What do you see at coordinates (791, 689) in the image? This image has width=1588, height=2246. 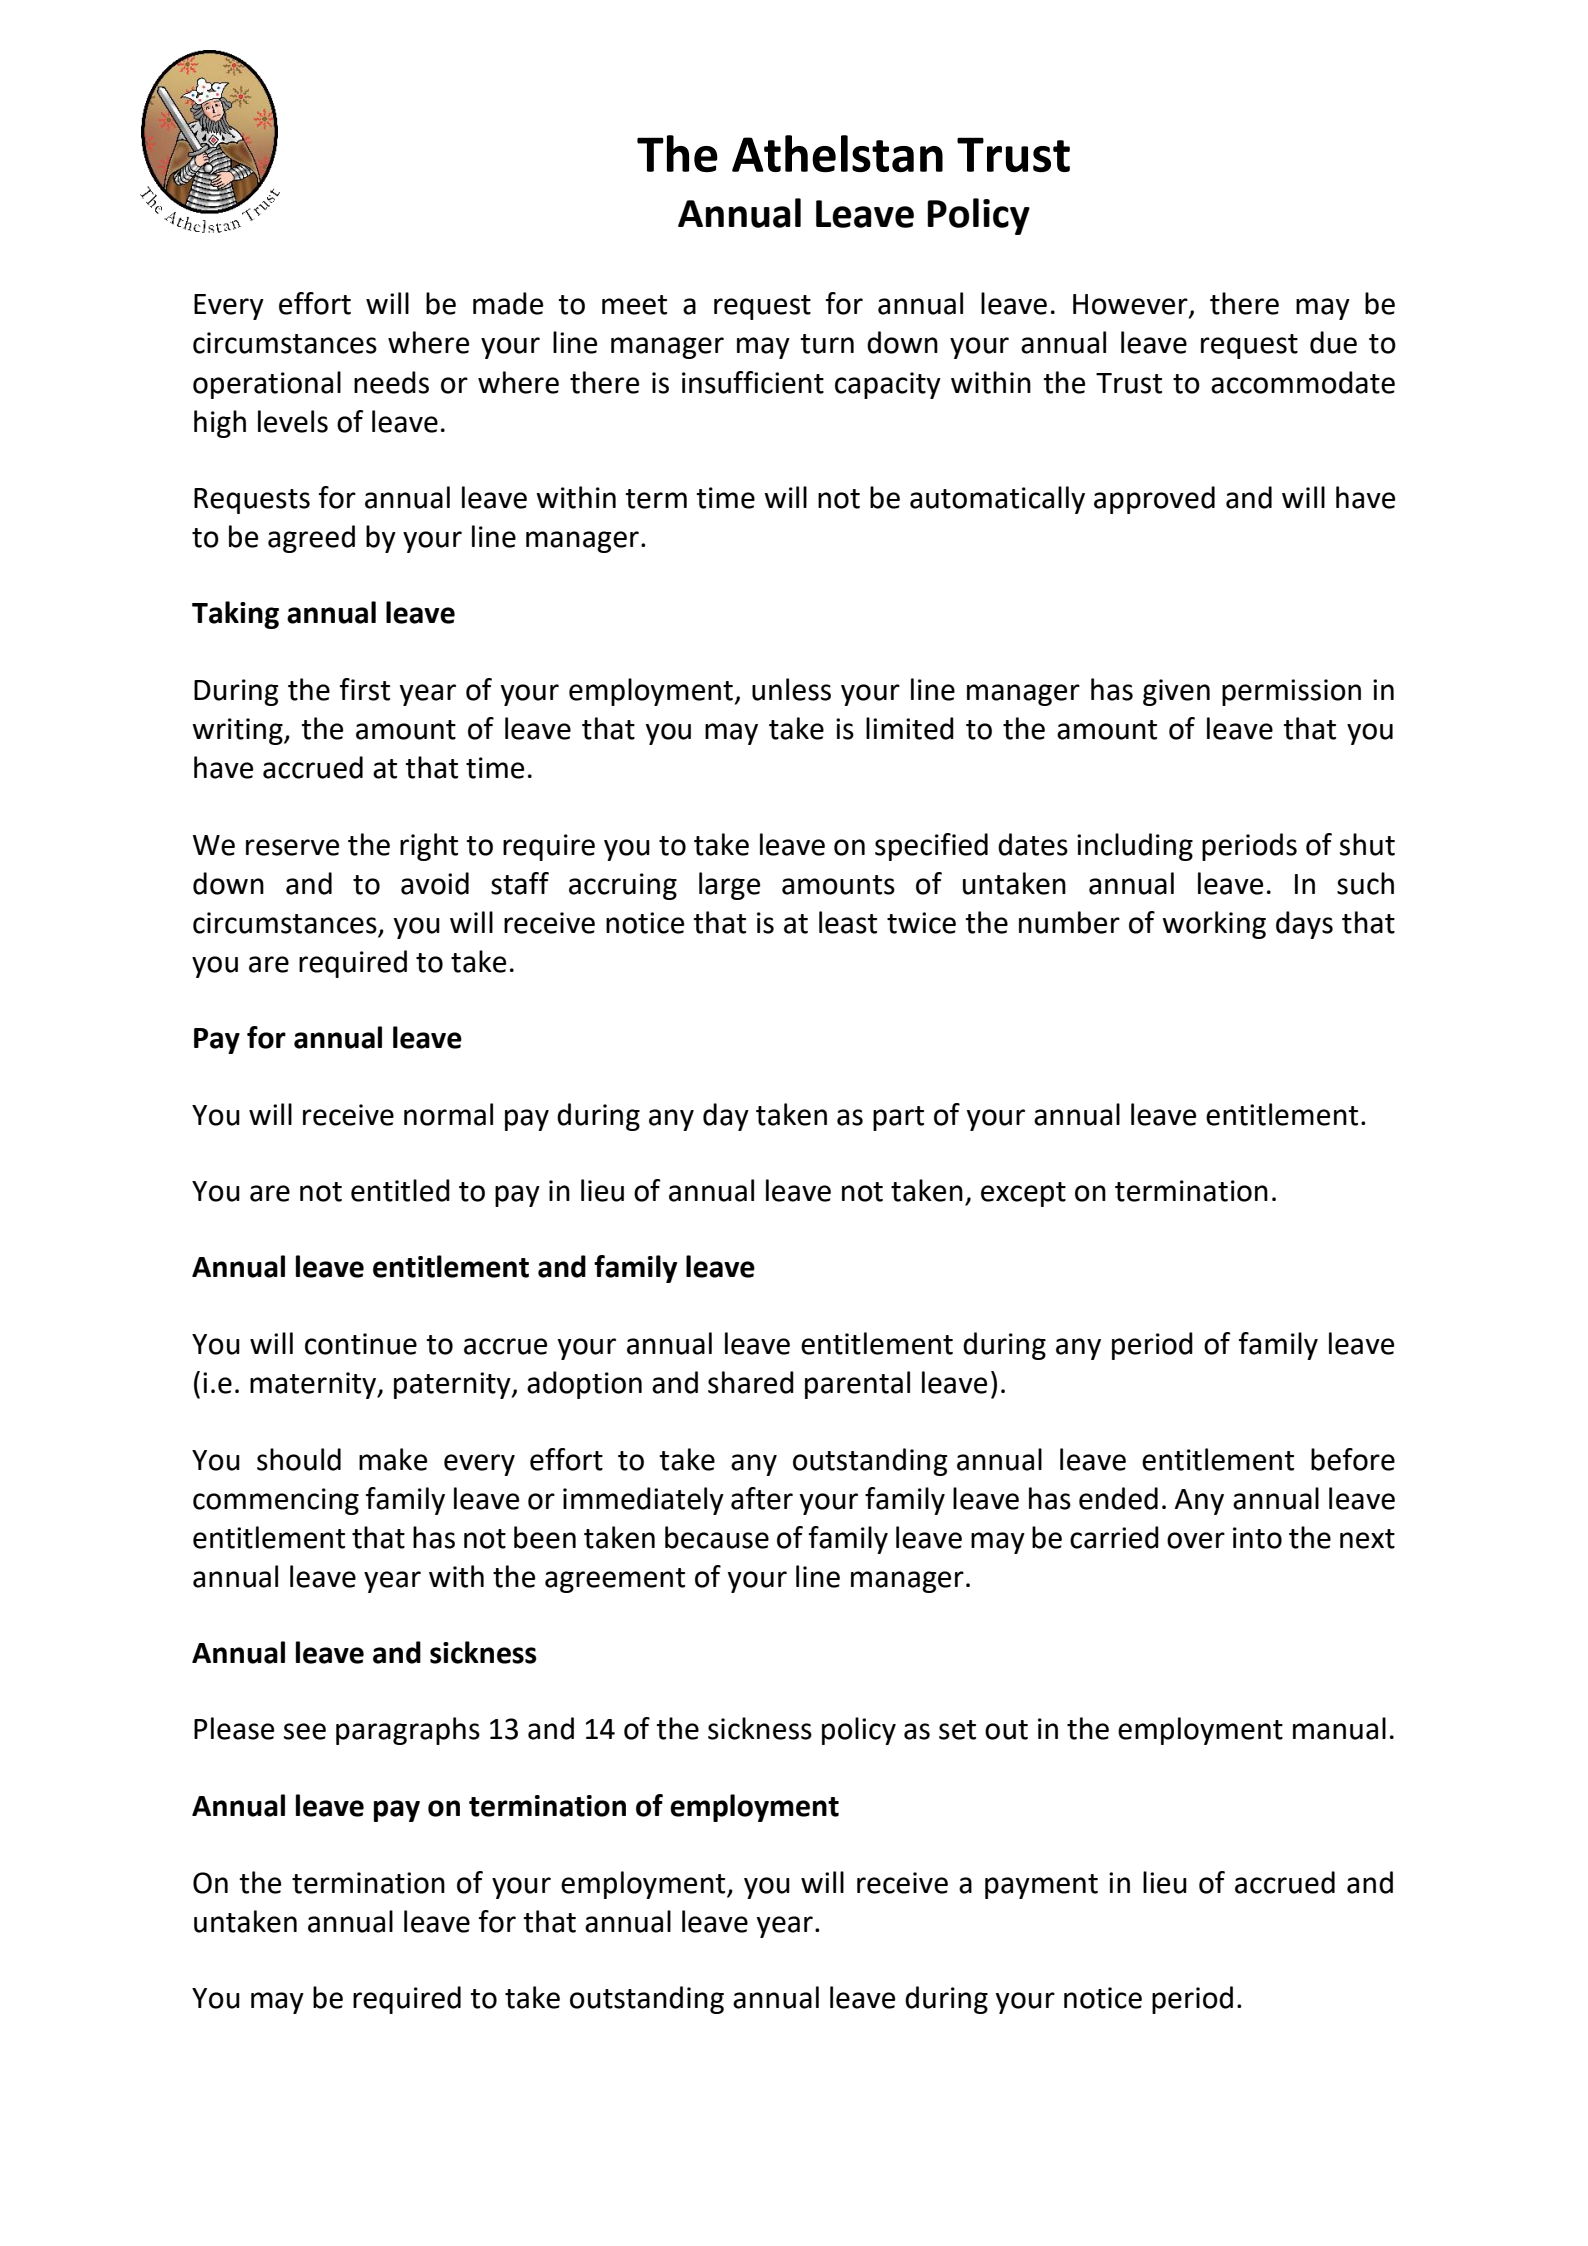 I see `unless` at bounding box center [791, 689].
